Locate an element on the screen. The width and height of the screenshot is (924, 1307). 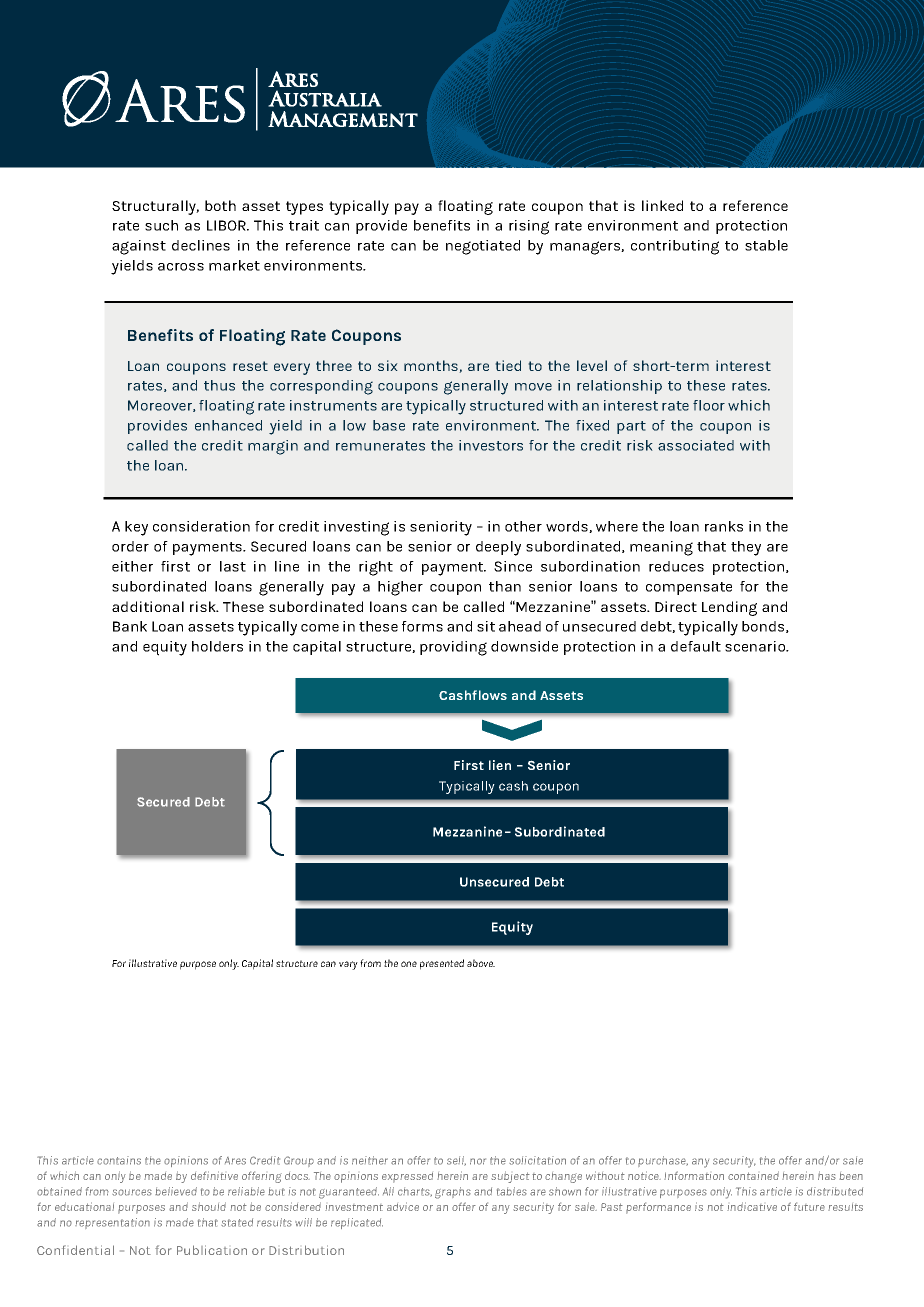
they is located at coordinates (746, 548).
